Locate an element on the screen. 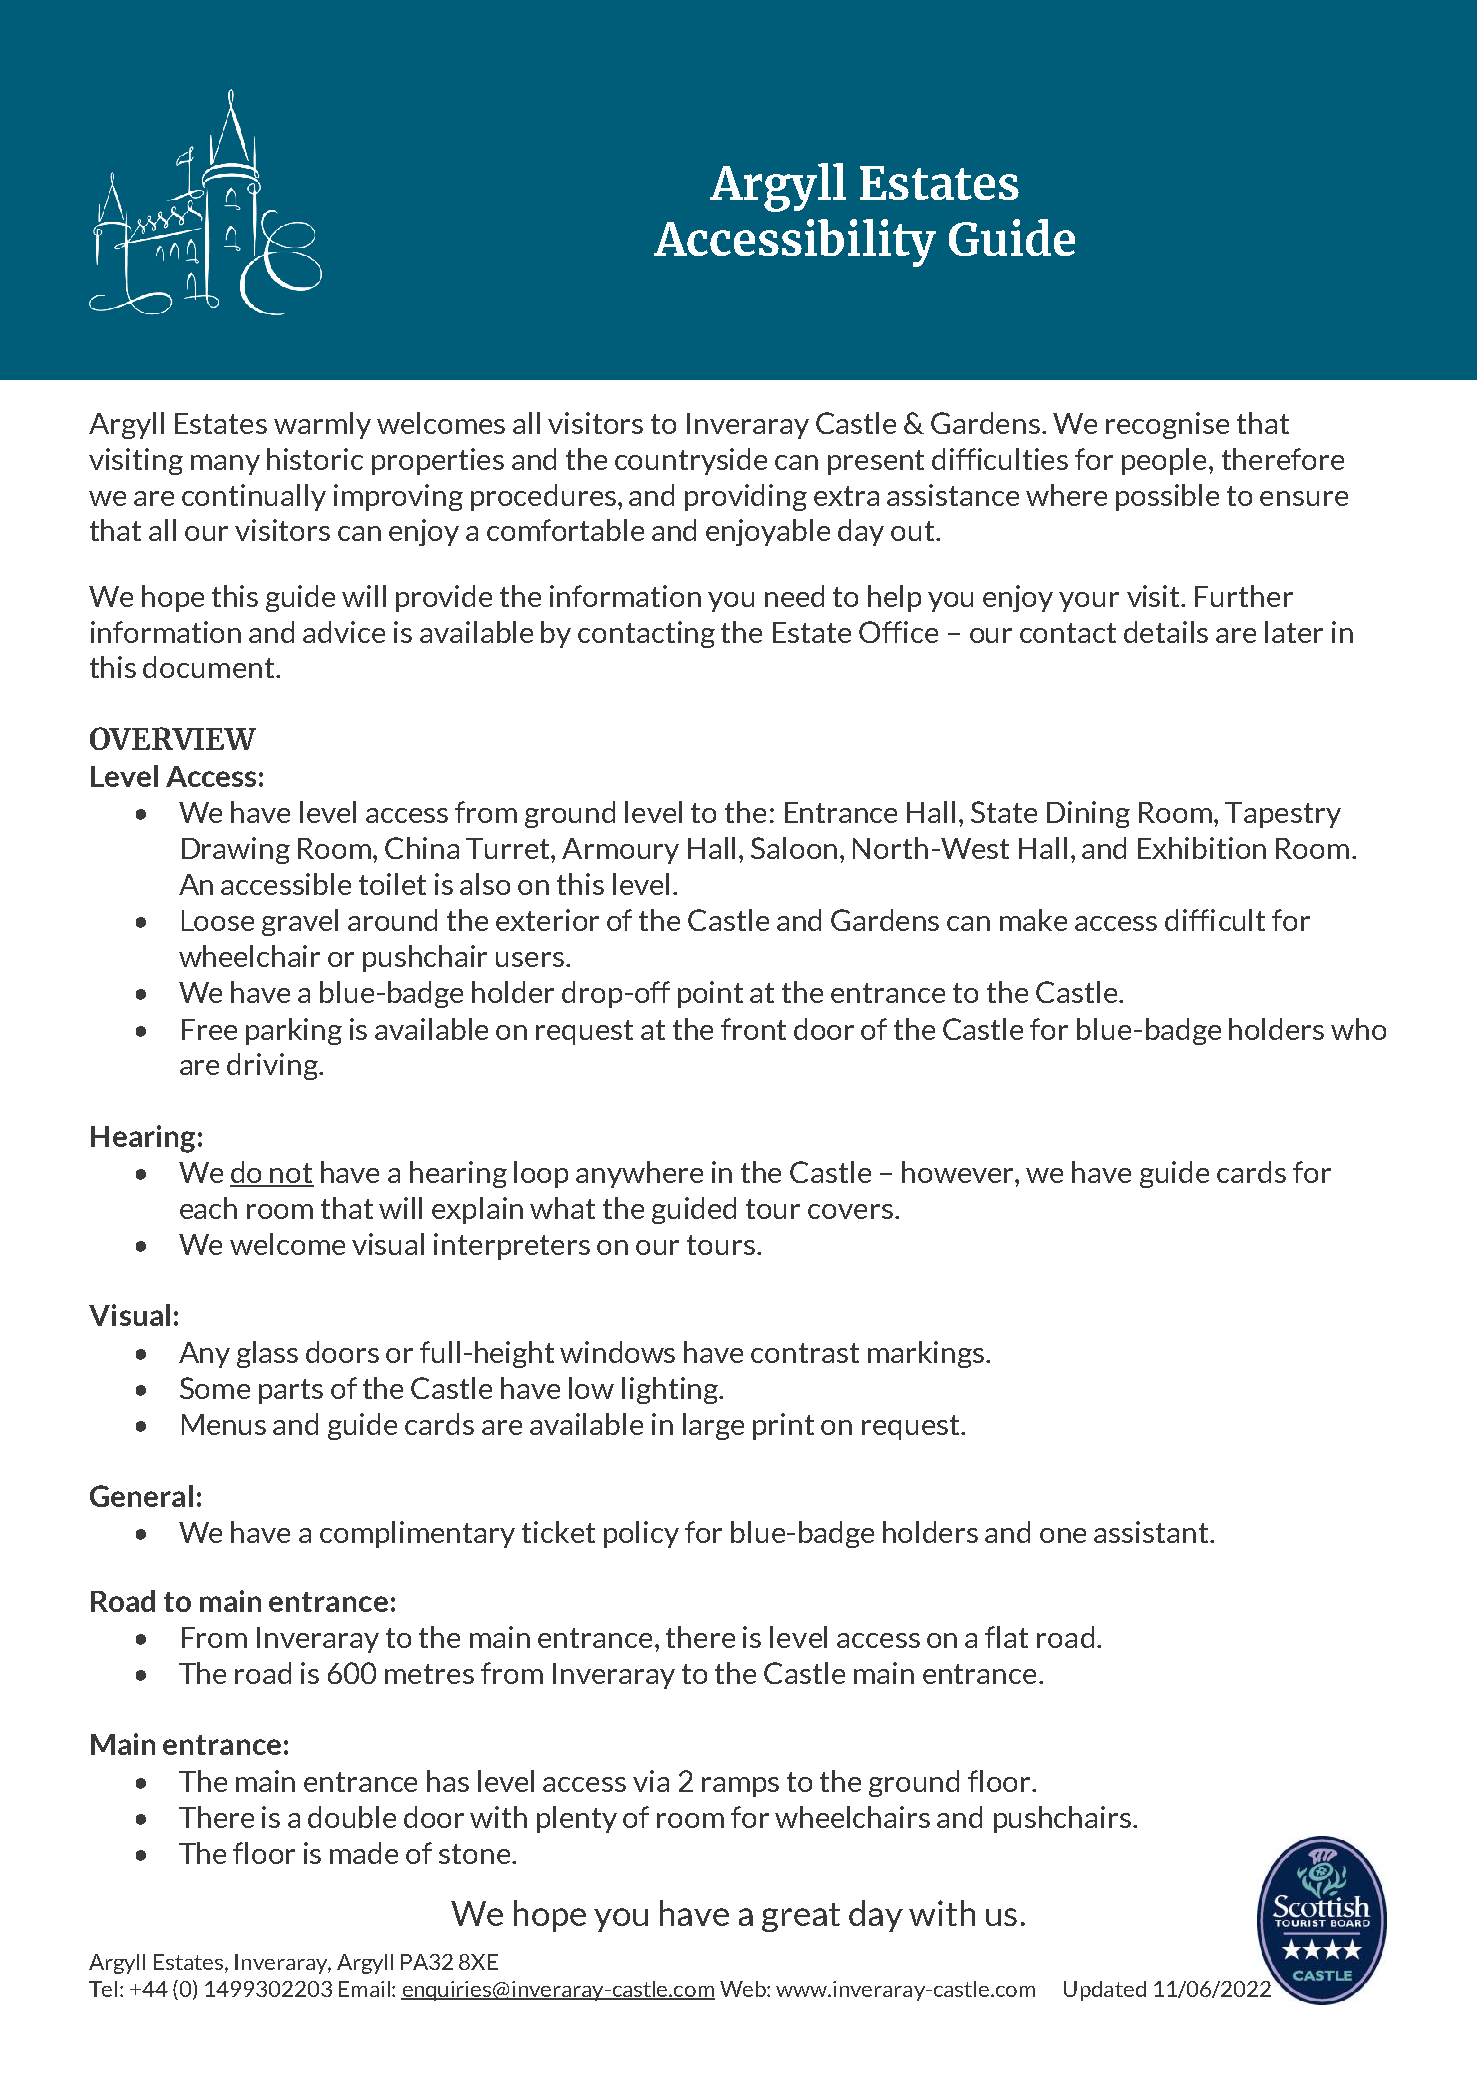 The image size is (1477, 2089). Web is located at coordinates (744, 1989).
